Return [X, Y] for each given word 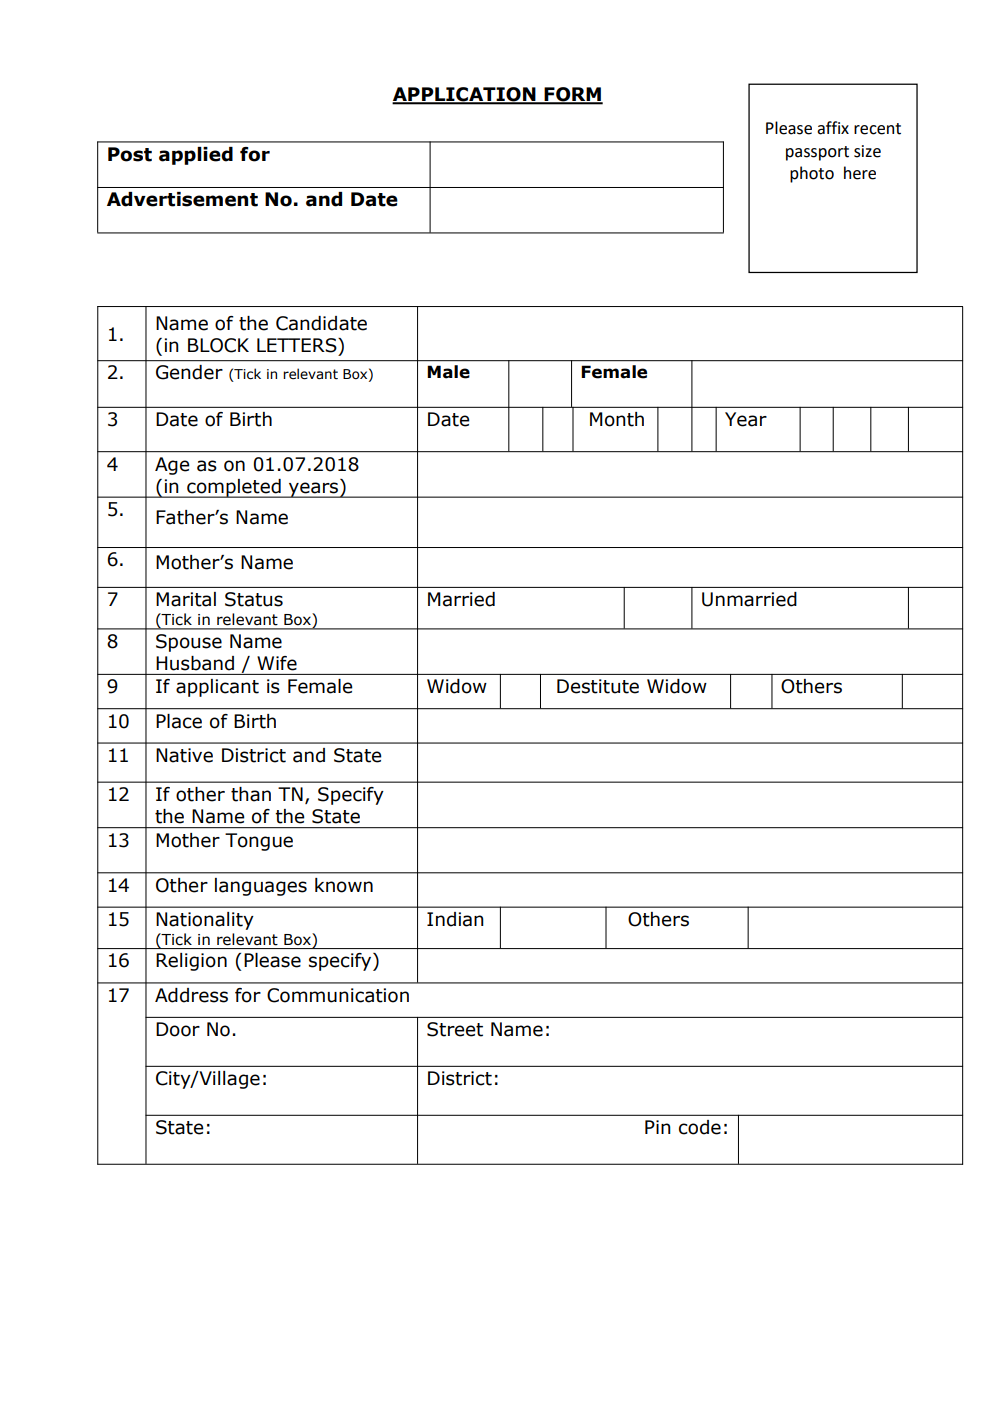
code [700, 1127]
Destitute [598, 686]
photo [812, 174]
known [344, 885]
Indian [455, 919]
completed [234, 488]
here [860, 173]
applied [196, 156]
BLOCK [218, 345]
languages [261, 887]
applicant [217, 688]
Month [617, 419]
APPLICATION [465, 95]
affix [833, 128]
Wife [277, 663]
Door [178, 1029]
